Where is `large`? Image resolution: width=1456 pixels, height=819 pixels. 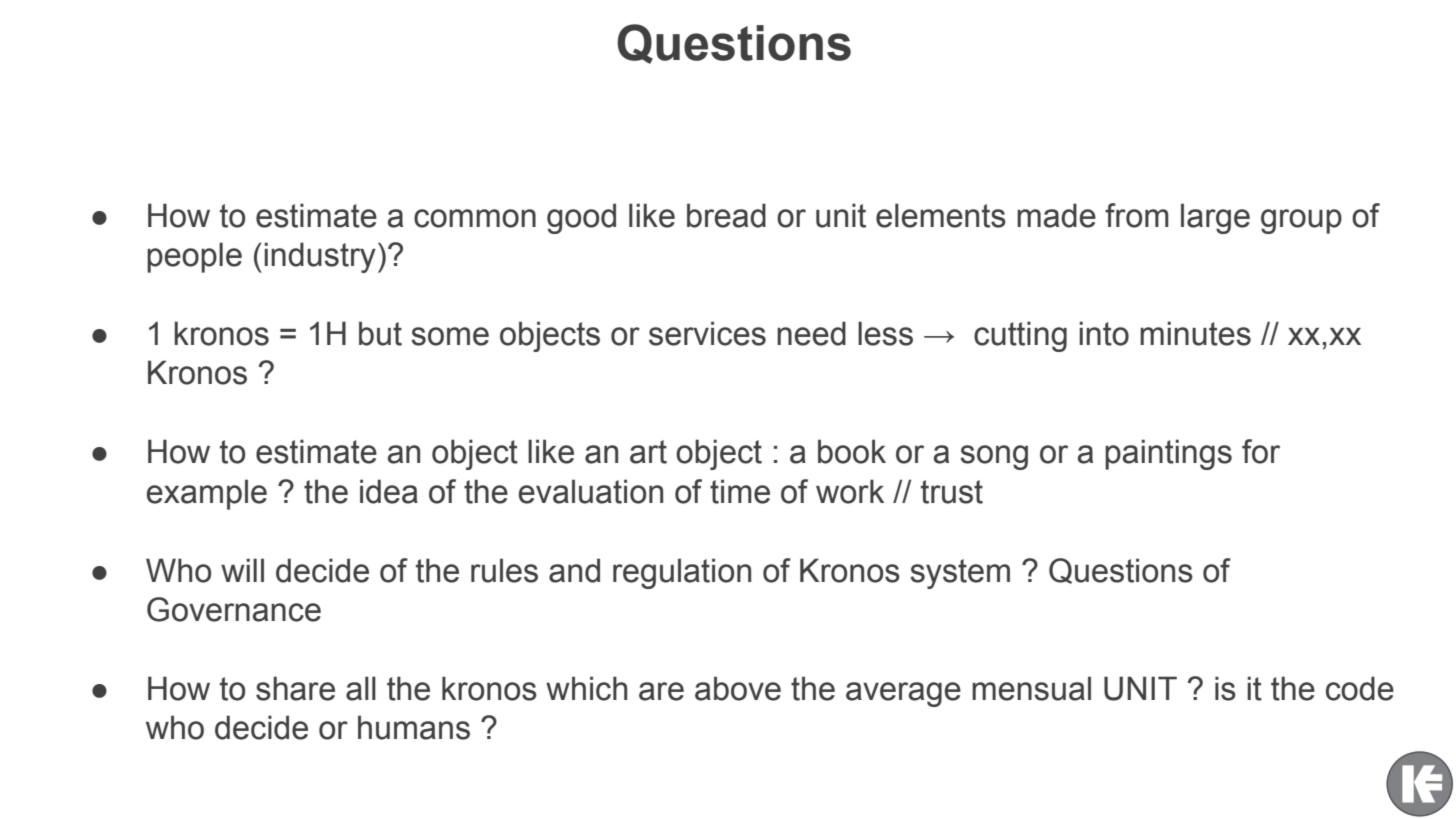
large is located at coordinates (1215, 218).
